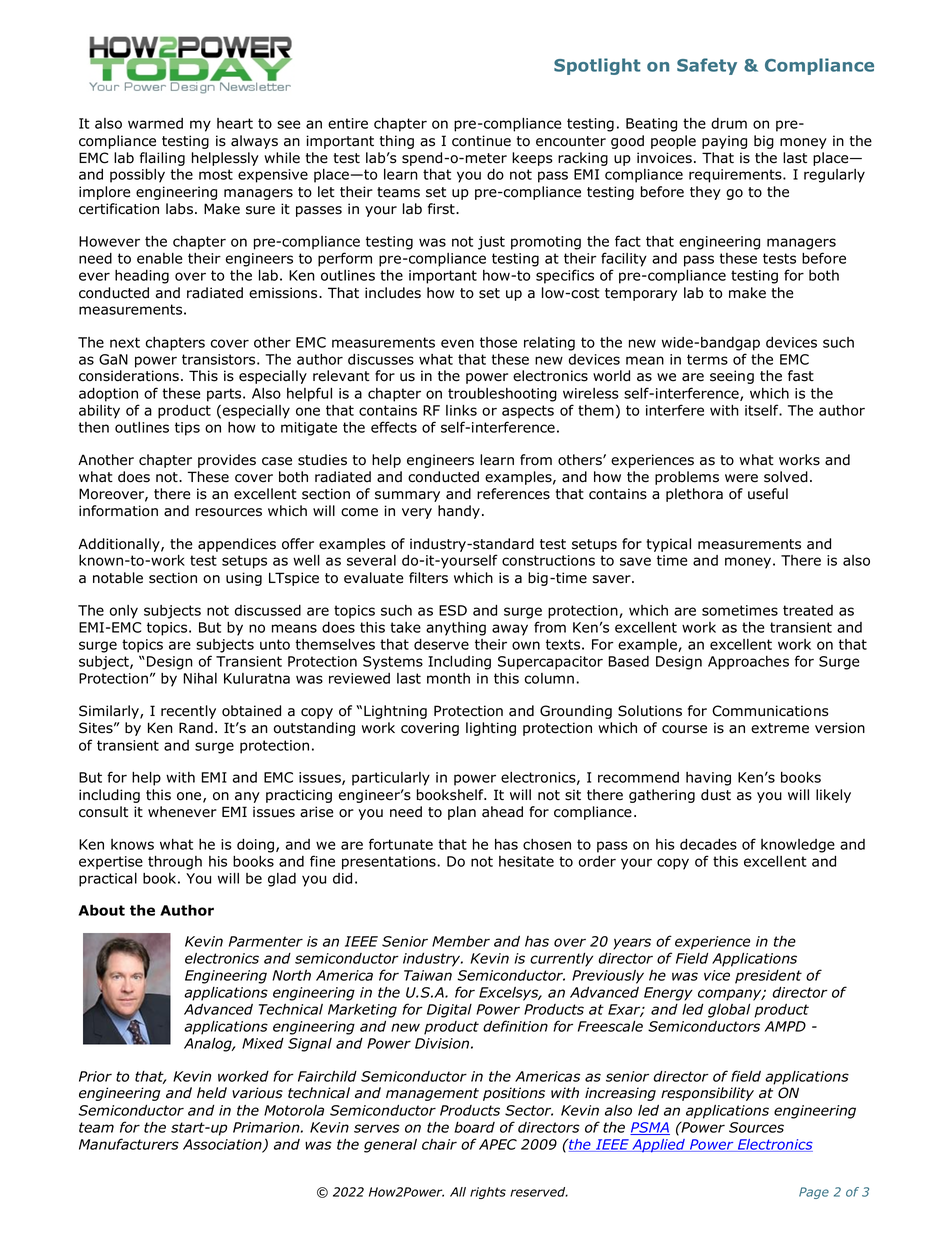  What do you see at coordinates (748, 663) in the image?
I see `Approaches` at bounding box center [748, 663].
